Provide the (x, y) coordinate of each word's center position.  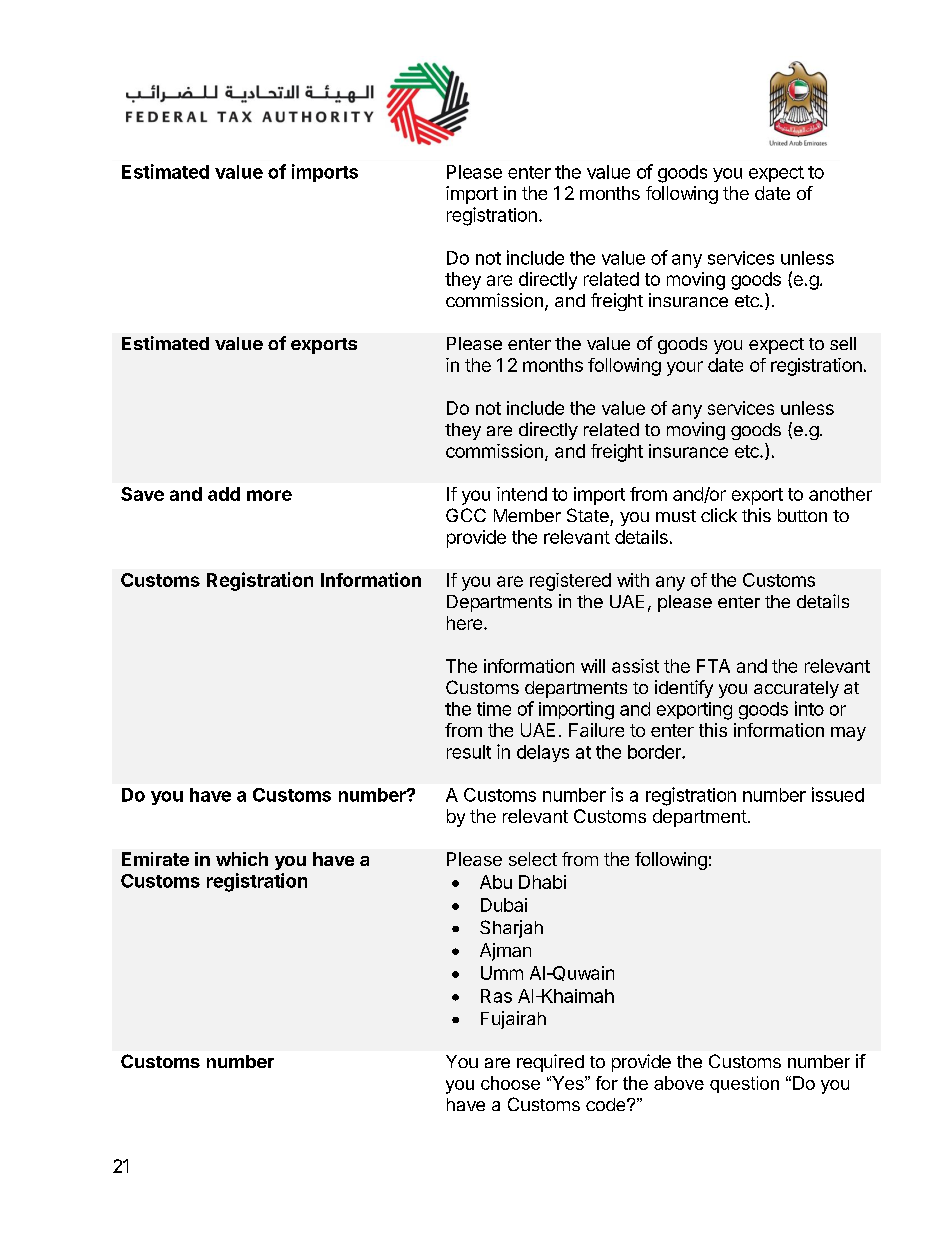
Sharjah (511, 929)
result (469, 752)
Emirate (155, 859)
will (593, 666)
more (269, 495)
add (224, 494)
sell (843, 343)
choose (510, 1083)
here (464, 623)
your (685, 368)
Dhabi (542, 882)
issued (838, 794)
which (242, 859)
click (719, 515)
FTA (713, 666)
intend (522, 494)
